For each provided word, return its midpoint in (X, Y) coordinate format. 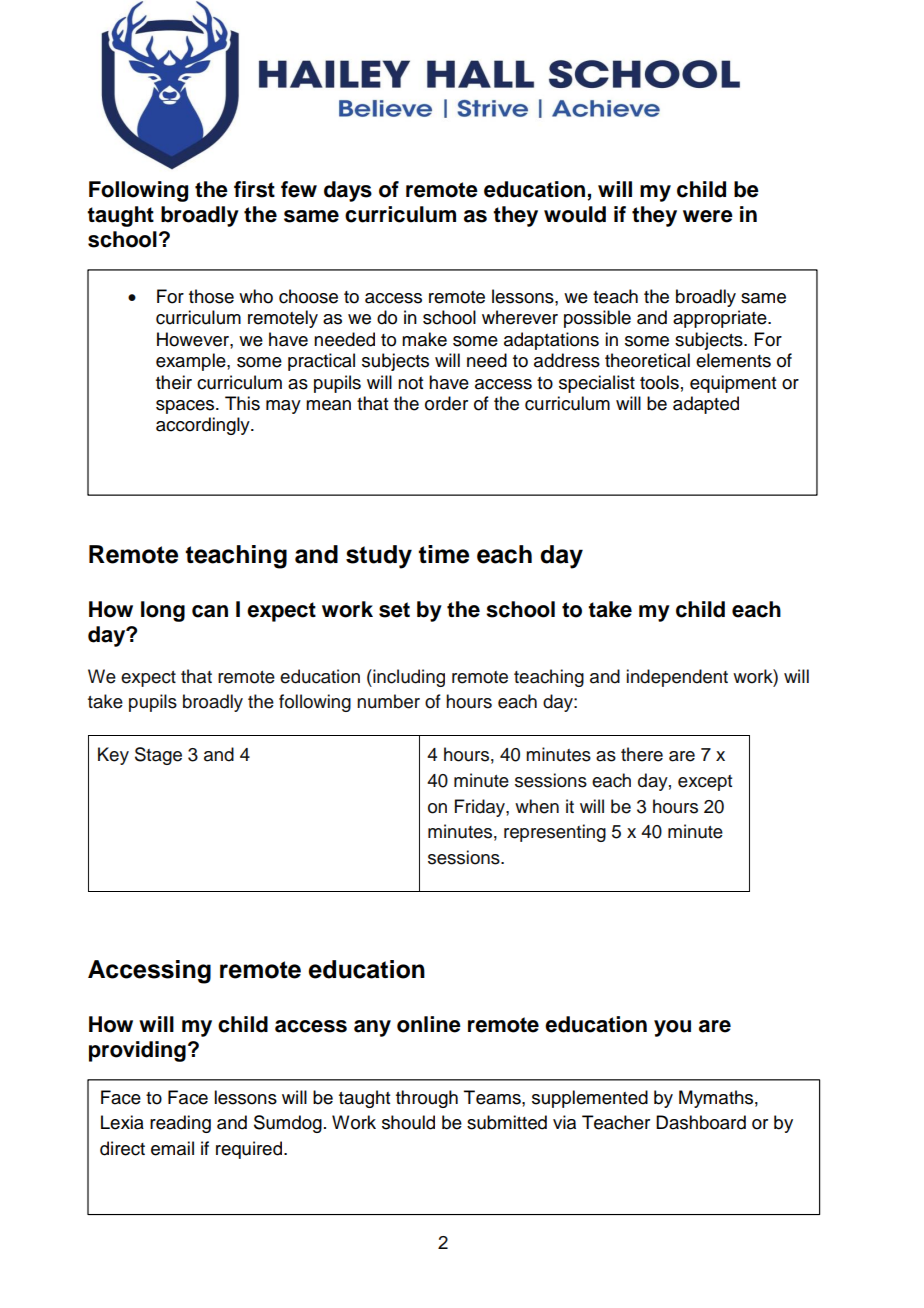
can (210, 611)
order (446, 403)
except (705, 783)
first (254, 189)
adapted (706, 405)
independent (677, 678)
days (348, 191)
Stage (158, 756)
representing (555, 833)
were (708, 216)
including (408, 678)
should (408, 1122)
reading (180, 1124)
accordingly (204, 426)
